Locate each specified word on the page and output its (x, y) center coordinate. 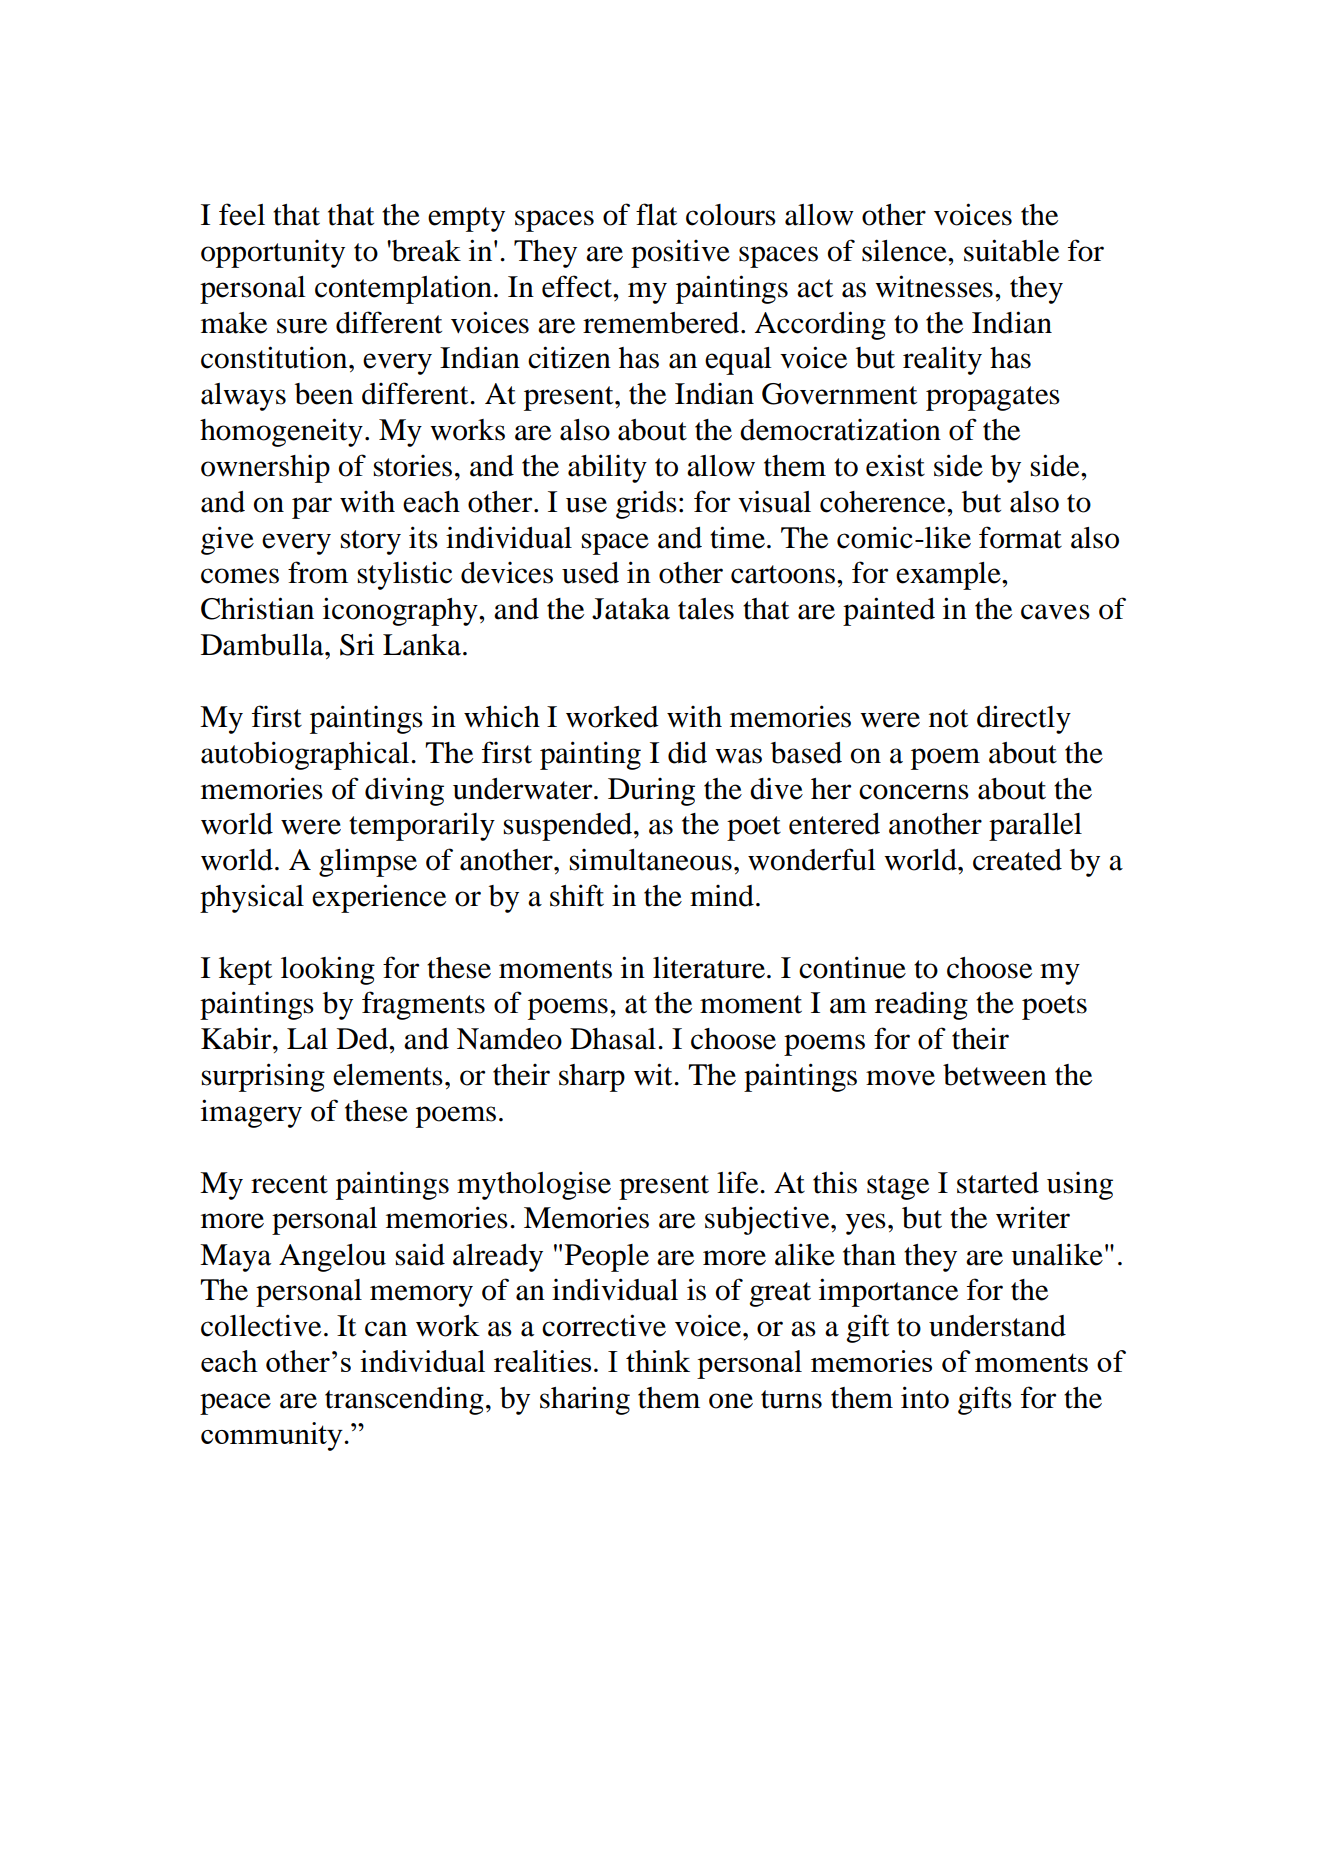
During (651, 792)
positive (680, 253)
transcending (404, 1400)
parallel (1035, 827)
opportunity (273, 254)
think (658, 1361)
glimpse (368, 863)
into (925, 1397)
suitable (1011, 250)
